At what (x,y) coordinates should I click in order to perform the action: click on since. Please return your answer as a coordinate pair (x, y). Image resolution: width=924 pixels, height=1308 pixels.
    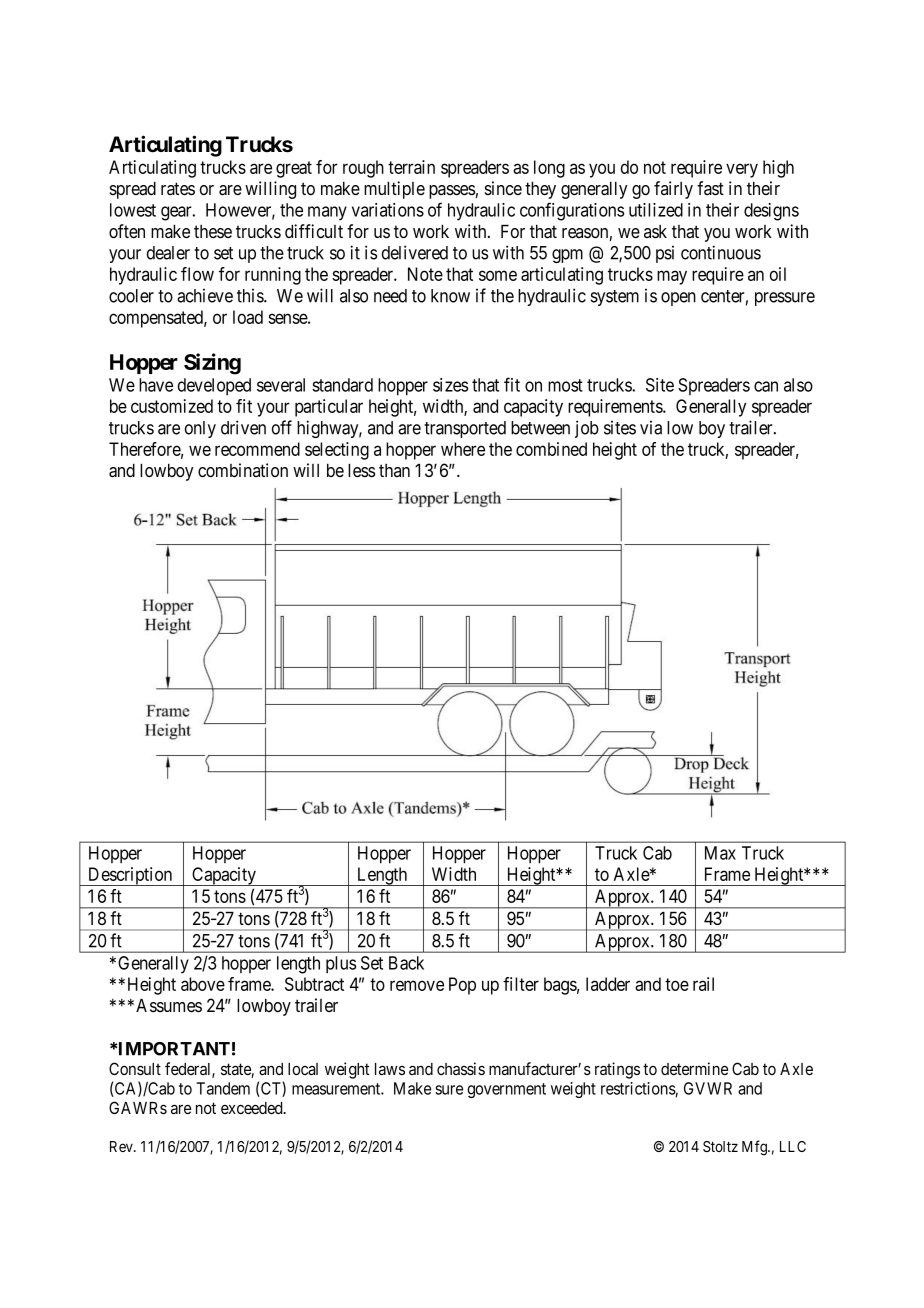
    Looking at the image, I should click on (503, 188).
